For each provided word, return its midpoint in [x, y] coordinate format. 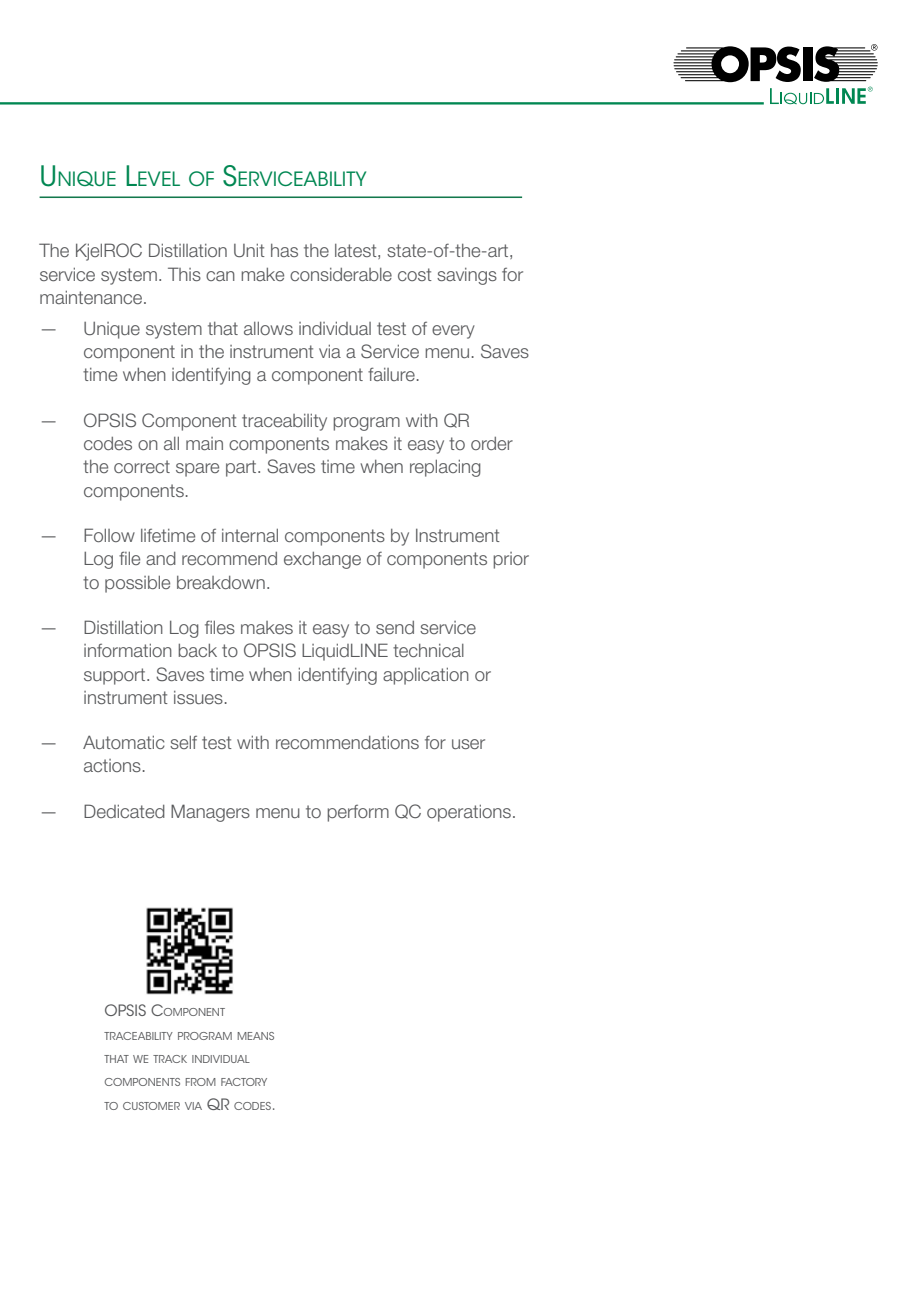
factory [244, 1082]
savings [467, 276]
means [256, 1036]
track [170, 1059]
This [184, 274]
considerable [341, 274]
